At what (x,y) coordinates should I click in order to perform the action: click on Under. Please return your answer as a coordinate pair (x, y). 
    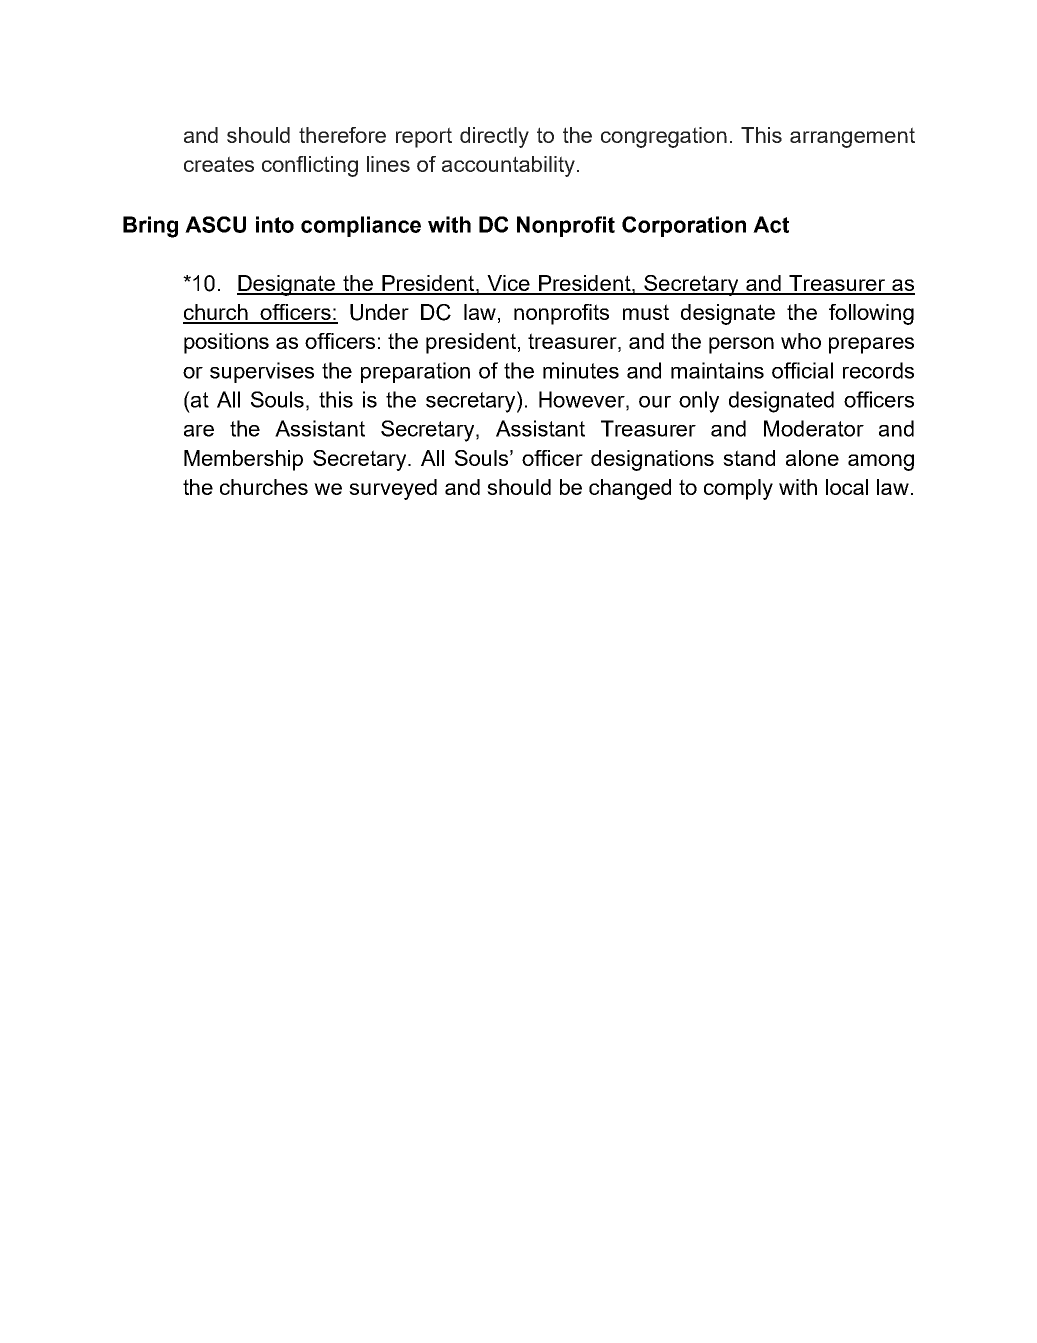
    Looking at the image, I should click on (379, 312).
